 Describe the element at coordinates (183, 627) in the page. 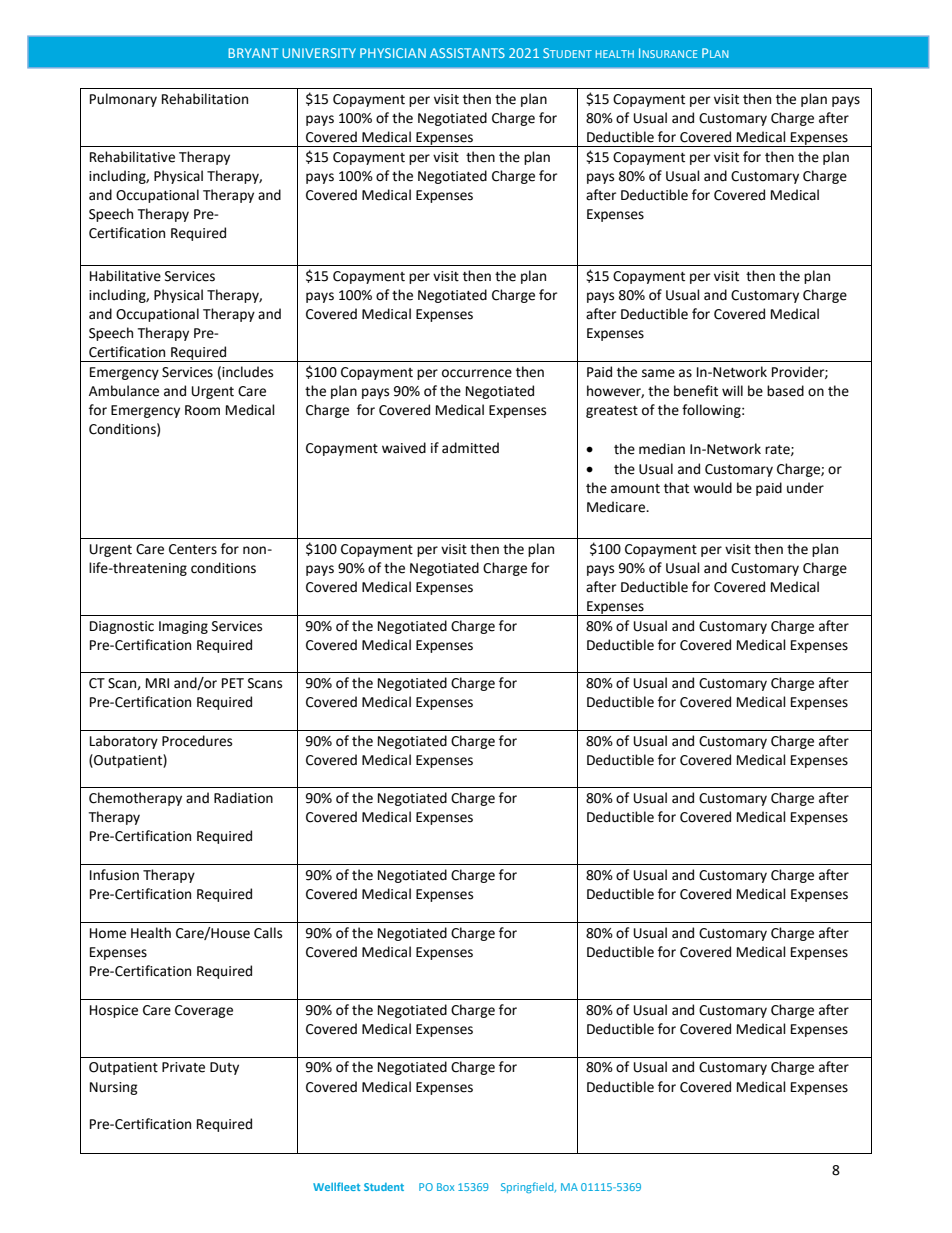

I see `Imaging` at that location.
